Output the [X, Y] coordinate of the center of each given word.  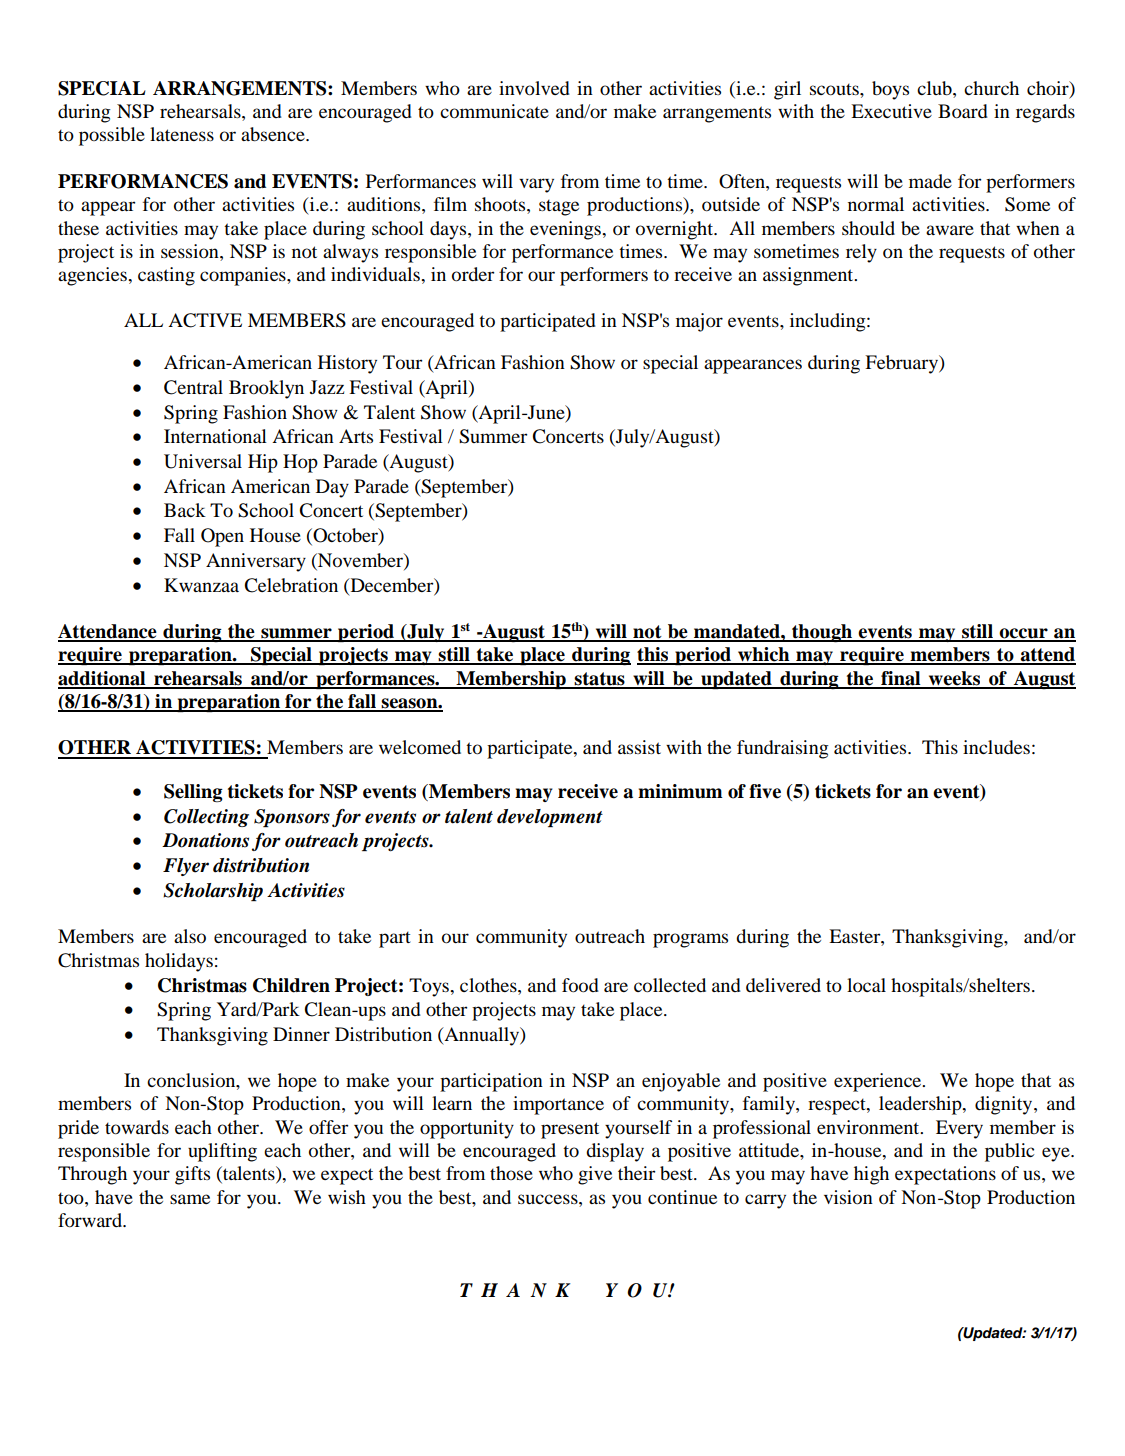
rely [861, 253]
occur [1024, 634]
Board [963, 111]
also [190, 936]
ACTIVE [205, 320]
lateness [182, 134]
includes [996, 747]
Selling [193, 793]
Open [222, 537]
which [764, 655]
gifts [192, 1175]
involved [534, 88]
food [580, 985]
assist [639, 747]
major [699, 322]
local [866, 985]
